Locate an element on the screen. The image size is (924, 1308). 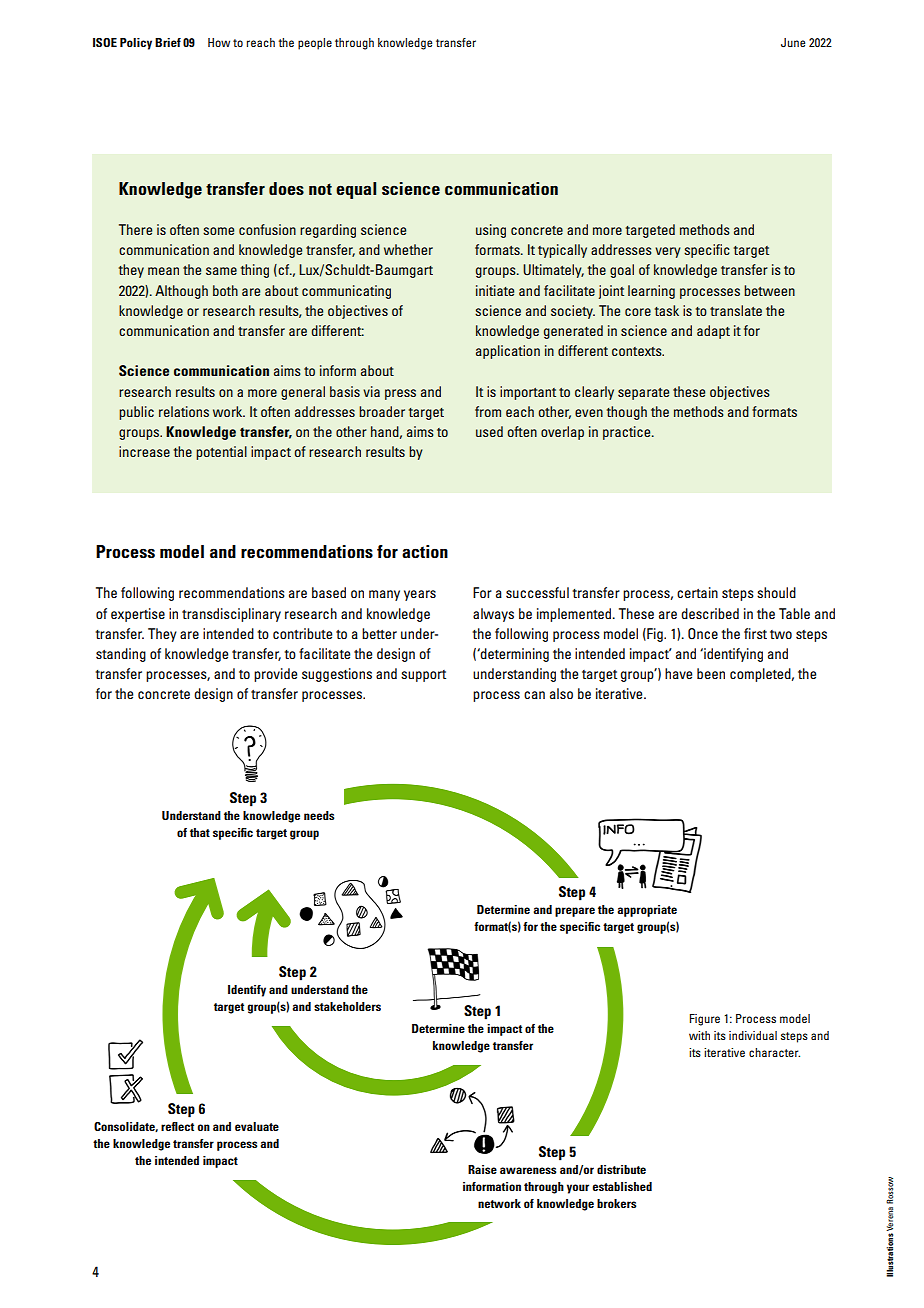
used is located at coordinates (489, 431).
